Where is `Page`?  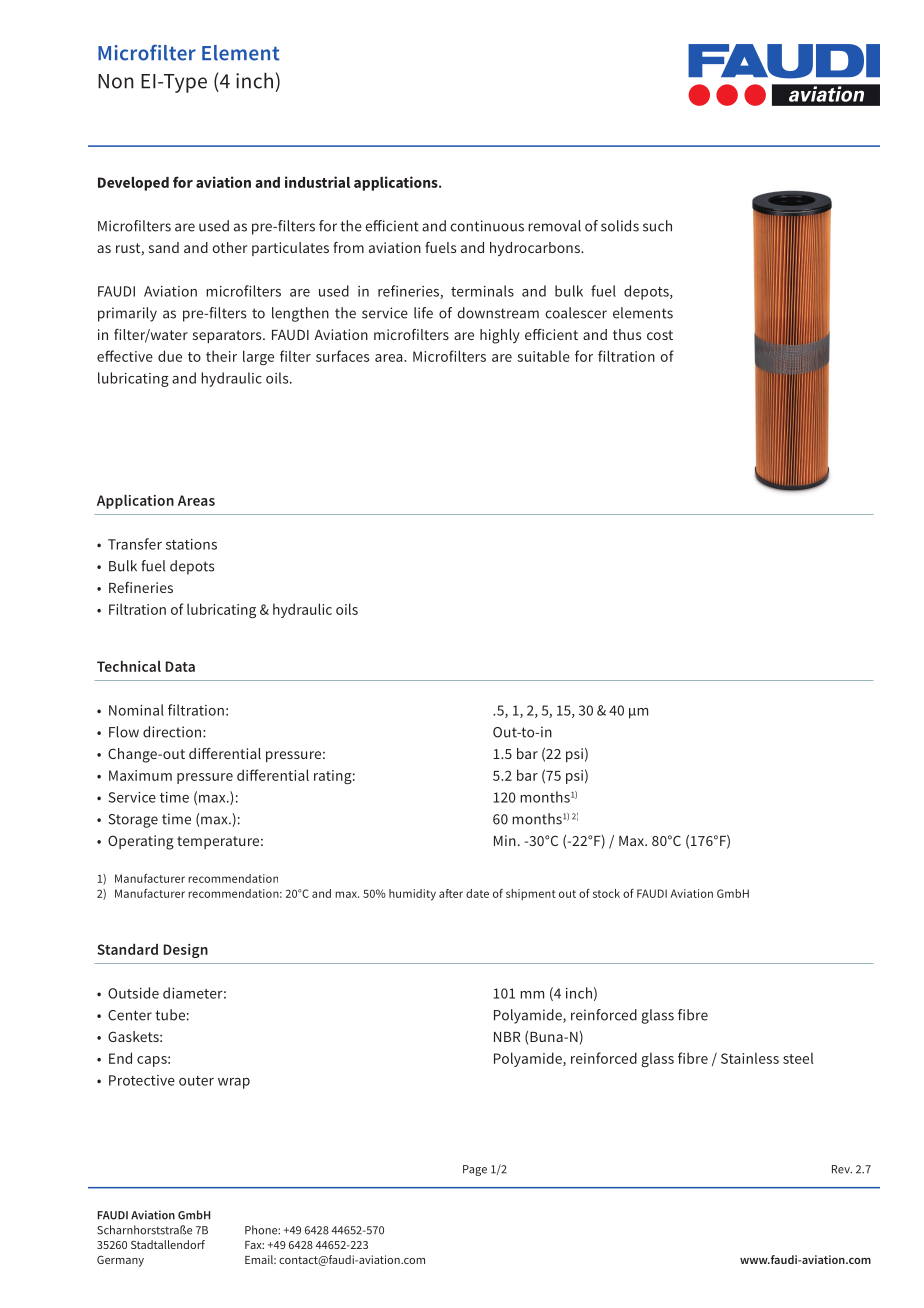 Page is located at coordinates (475, 1170).
